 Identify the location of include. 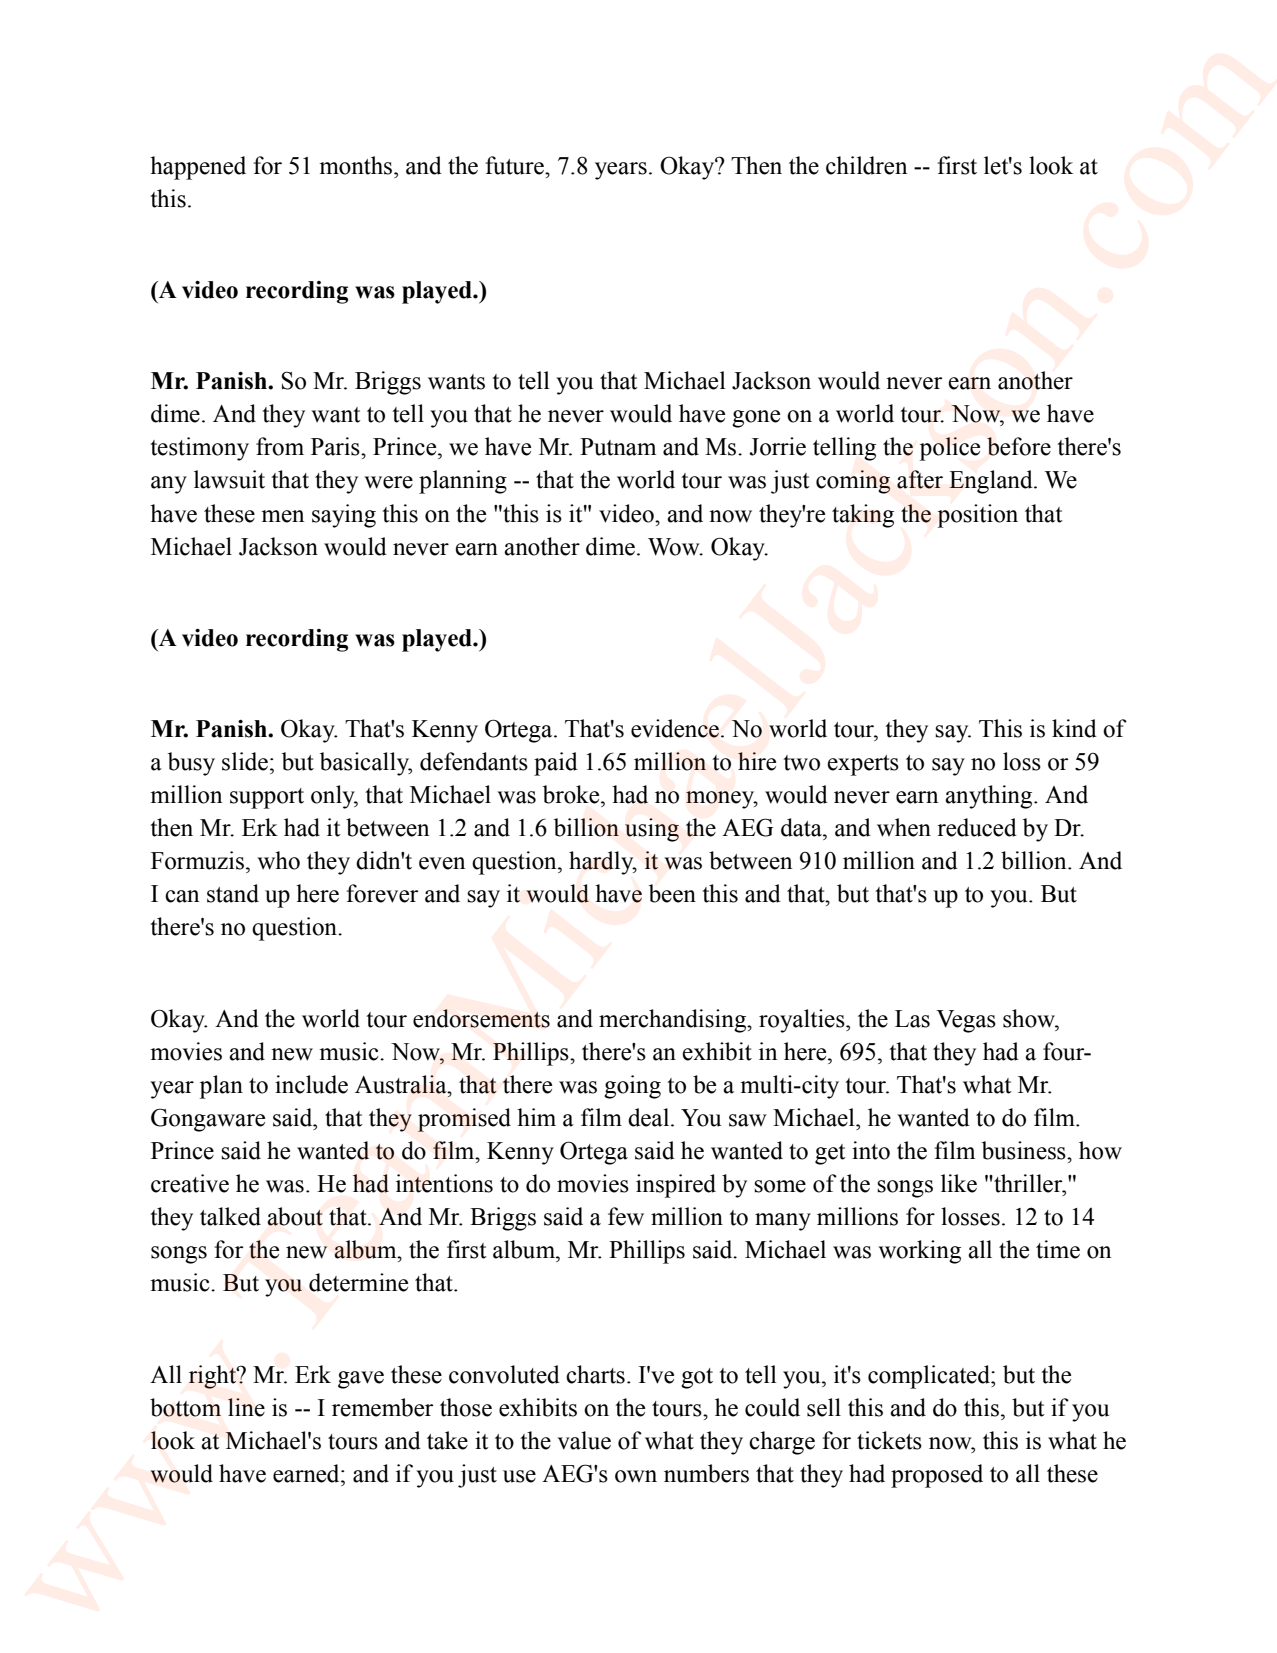
(311, 1084).
